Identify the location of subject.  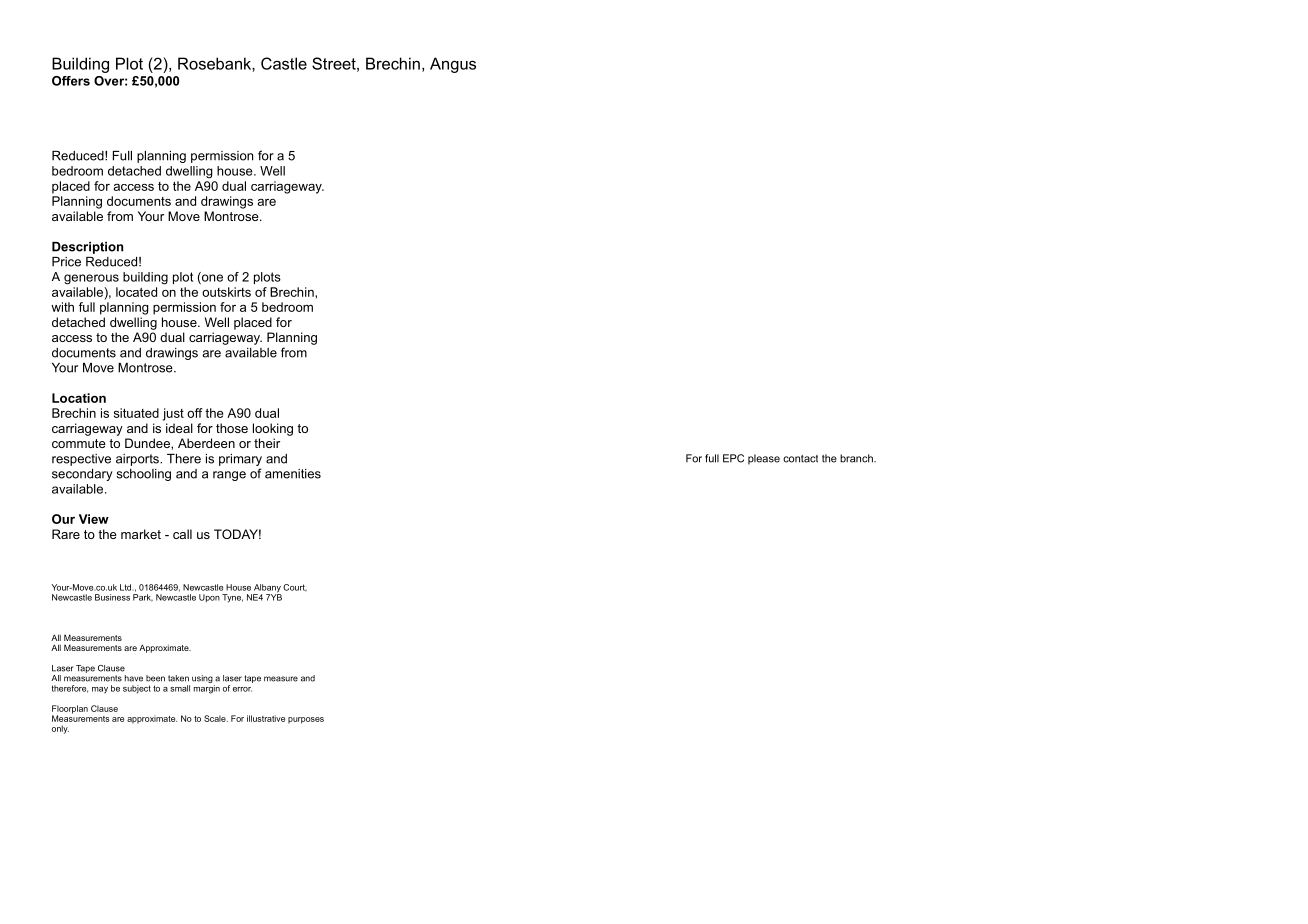
(137, 689).
